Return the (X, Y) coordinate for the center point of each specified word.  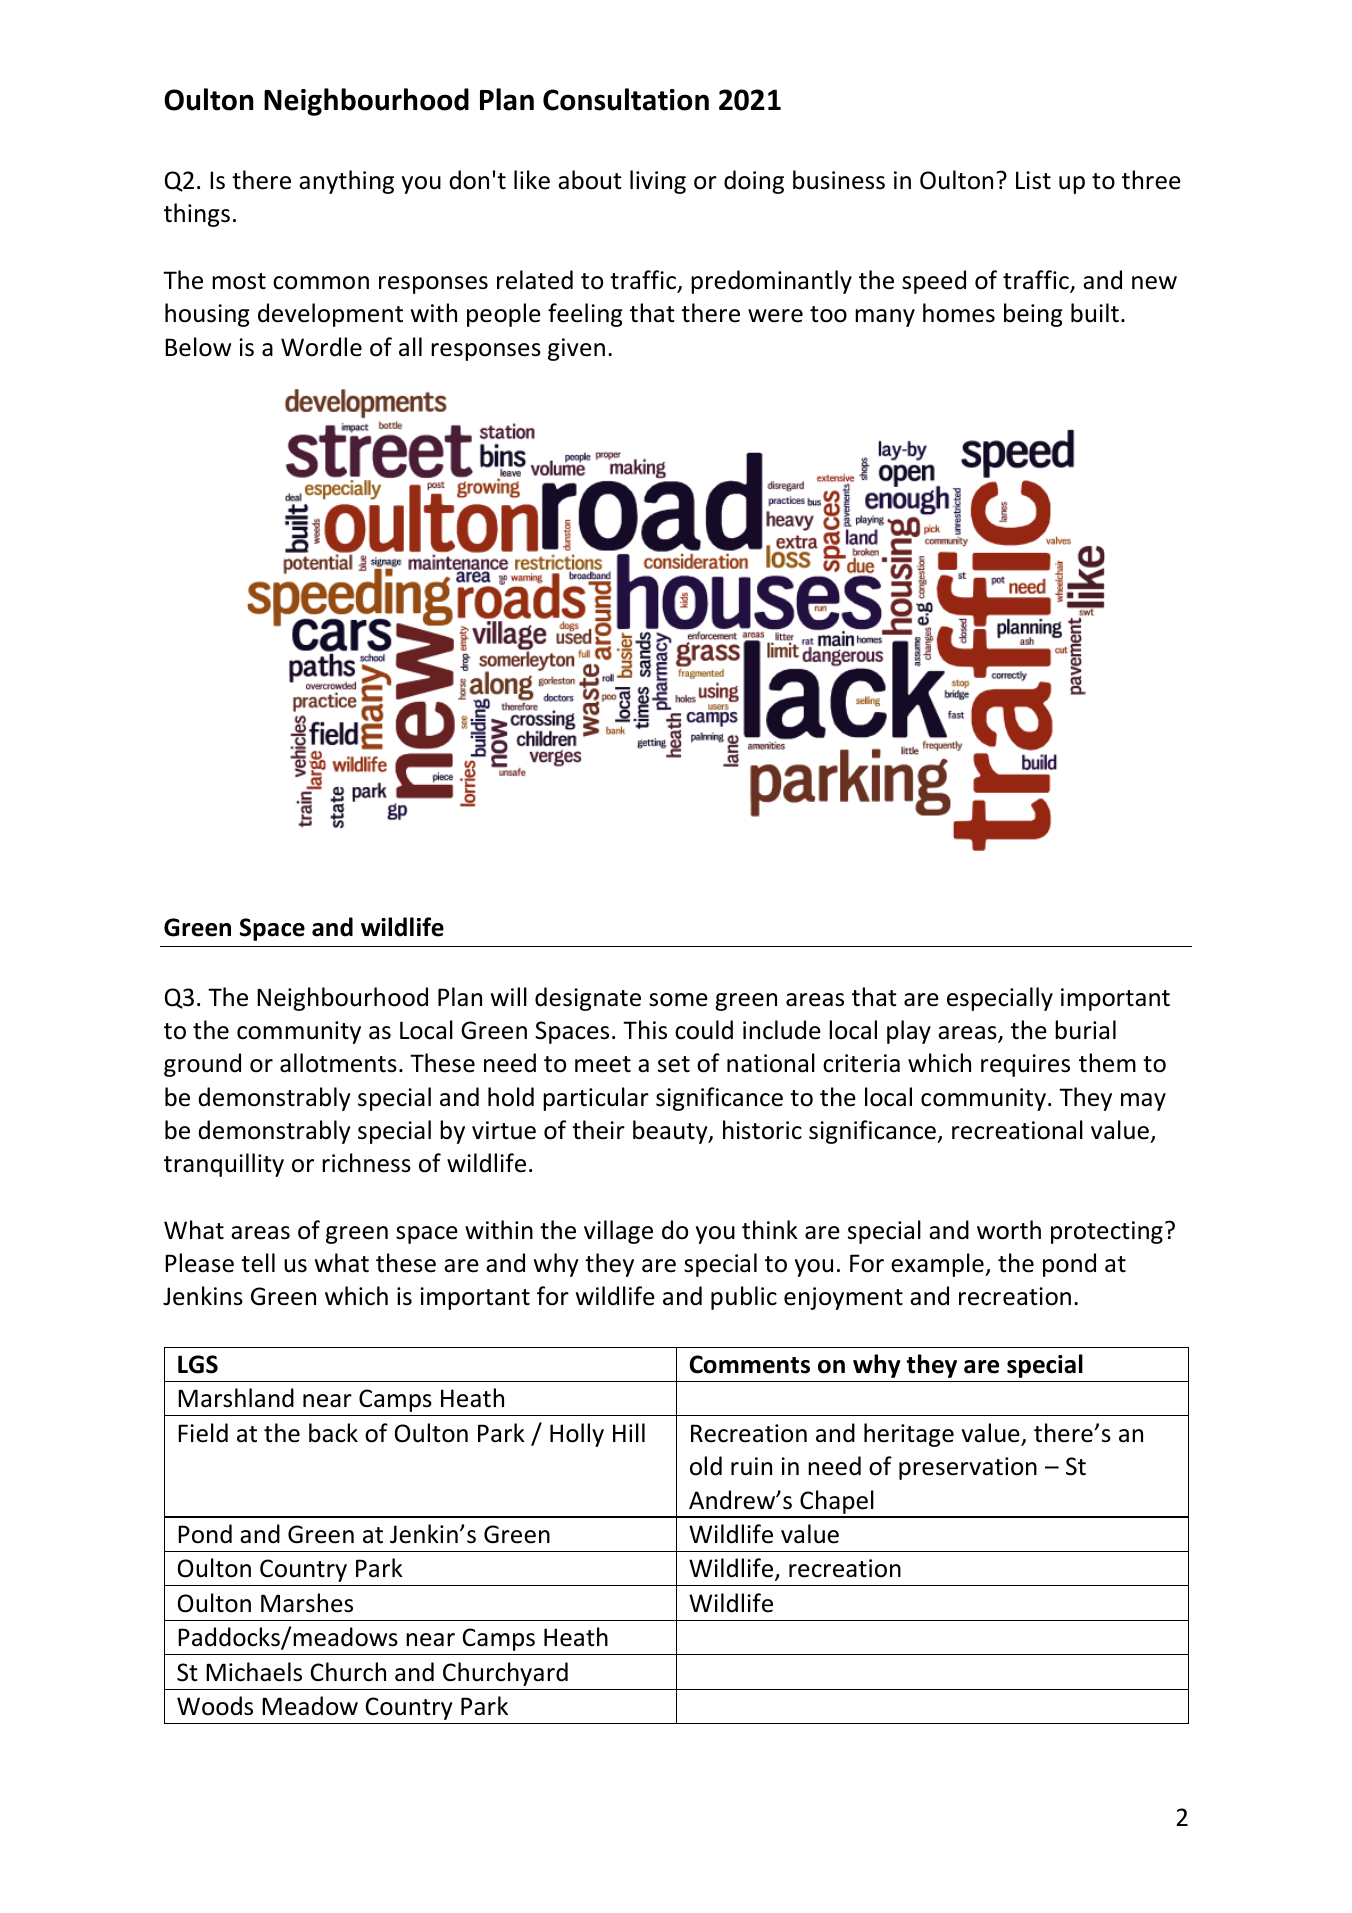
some (678, 1000)
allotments (338, 1063)
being (1033, 315)
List (1033, 180)
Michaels (254, 1672)
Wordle (321, 347)
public (744, 1298)
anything (346, 182)
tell (258, 1263)
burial (1085, 1030)
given (576, 349)
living (658, 182)
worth (1009, 1230)
